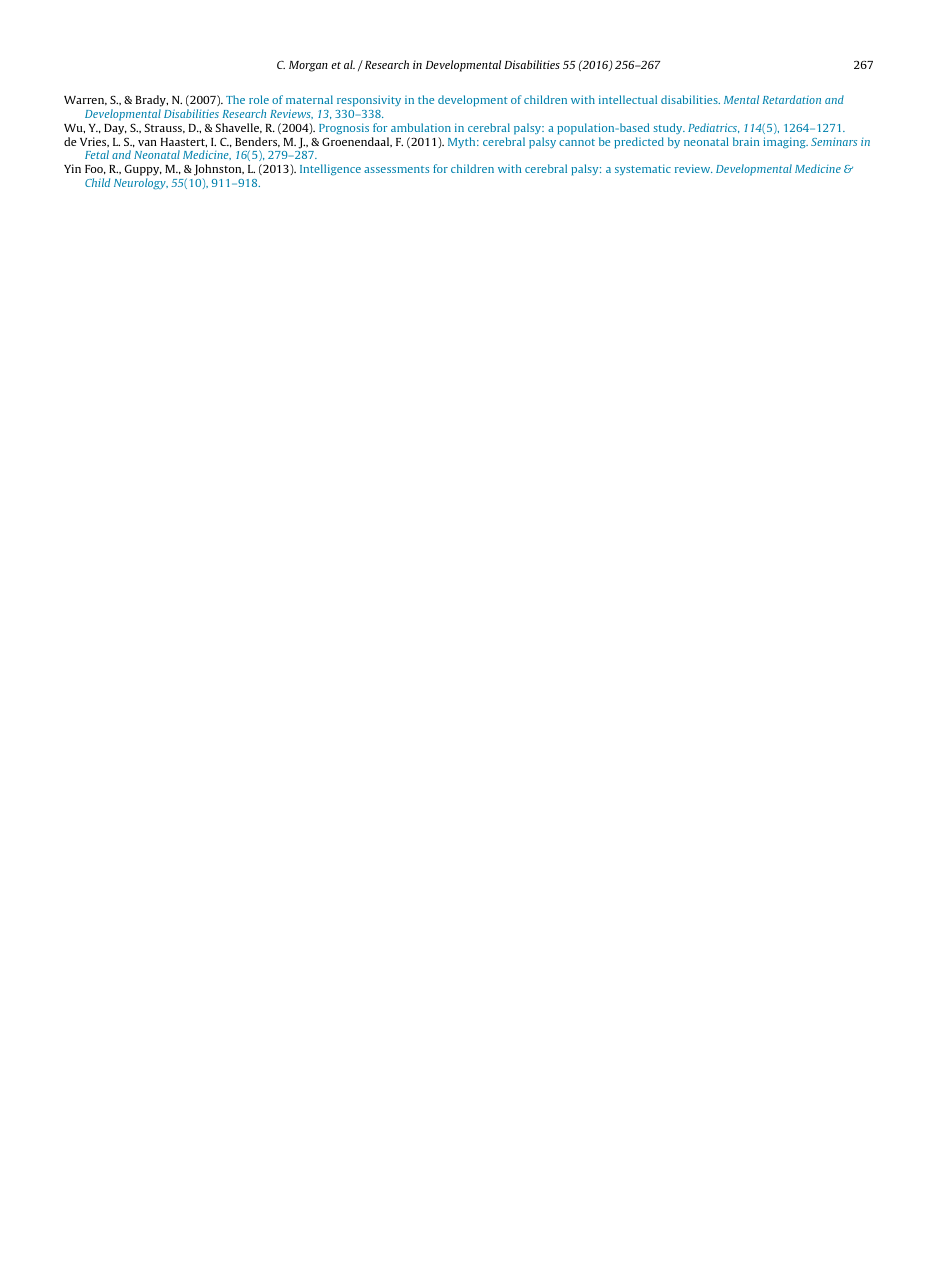 This screenshot has width=944, height=1288. Describe the element at coordinates (141, 184) in the screenshot. I see `Neurology` at that location.
